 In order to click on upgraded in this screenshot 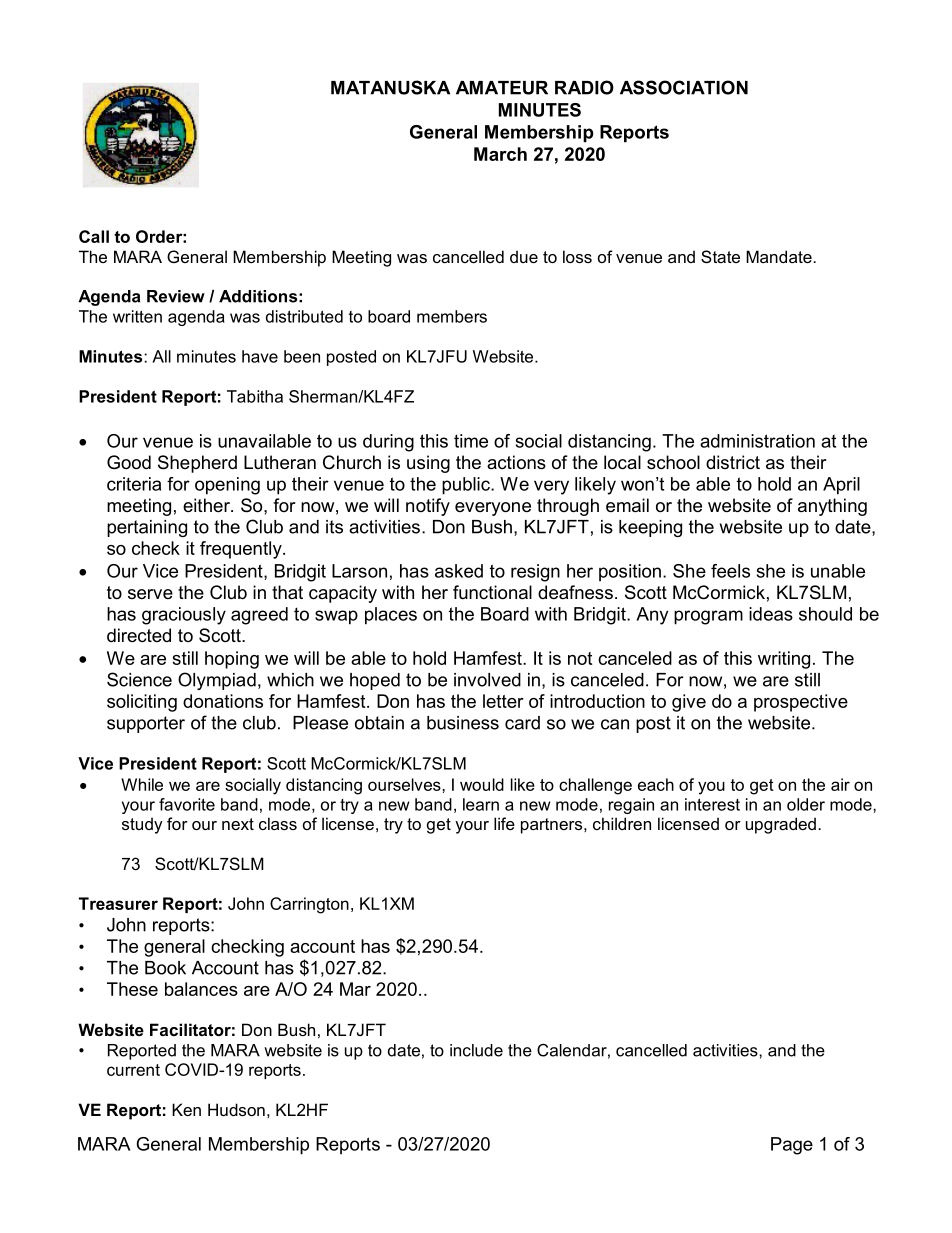, I will do `click(781, 825)`.
